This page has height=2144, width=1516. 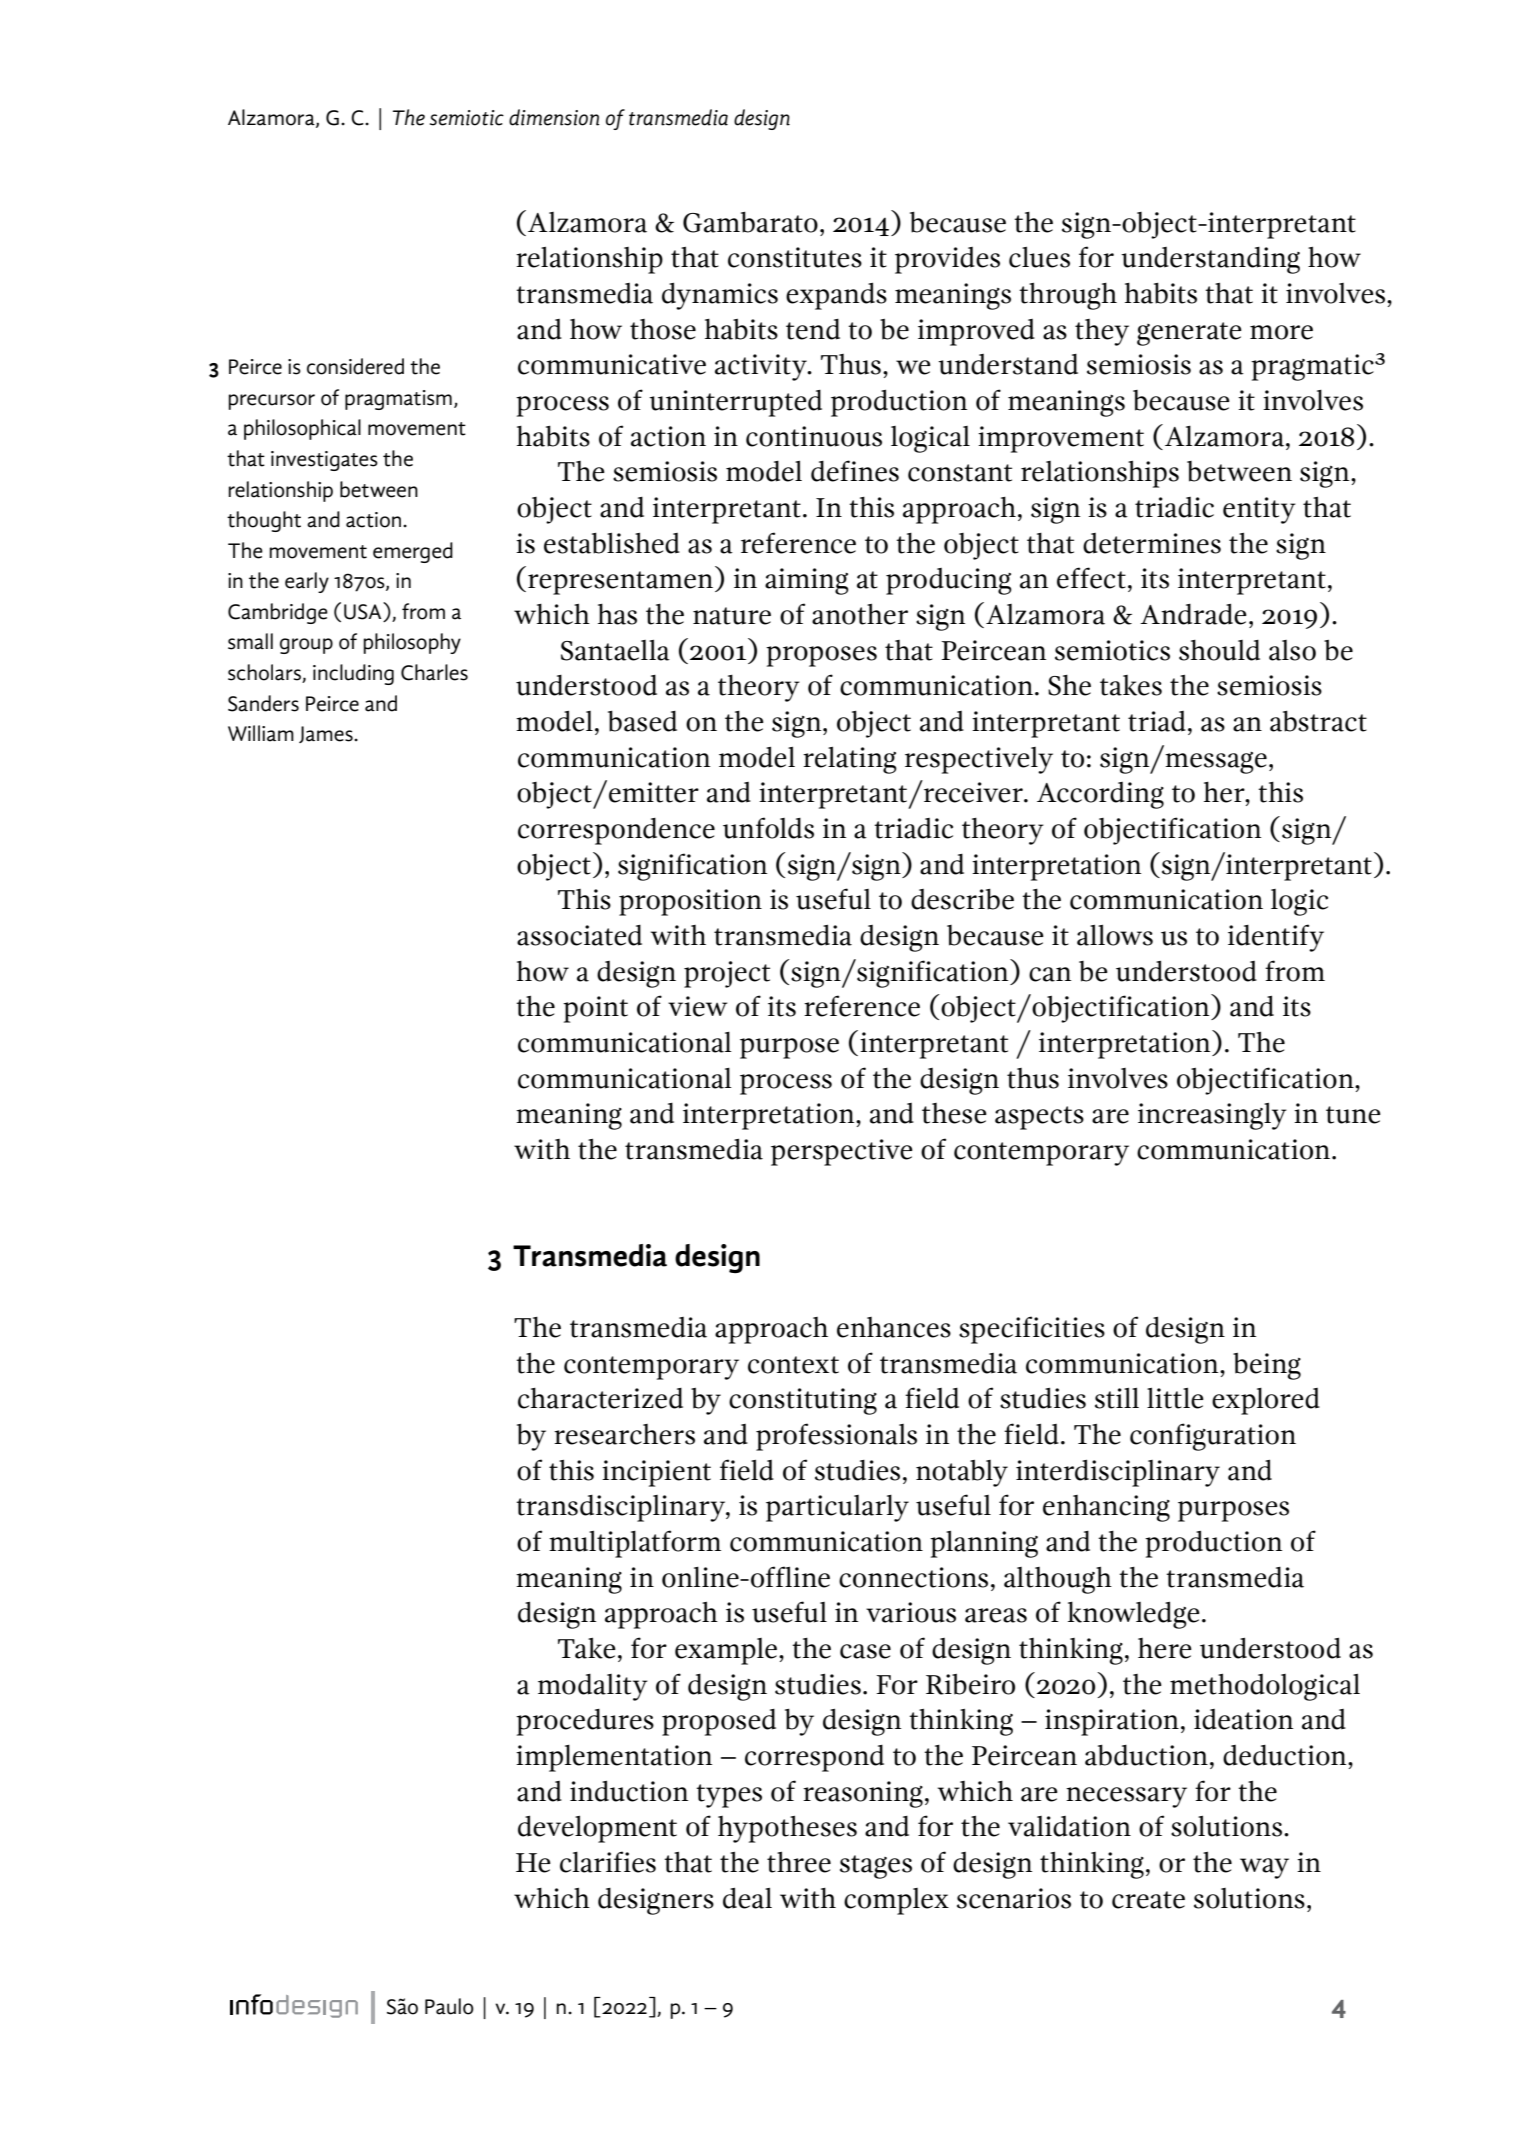 I want to click on here, so click(x=1165, y=1648).
